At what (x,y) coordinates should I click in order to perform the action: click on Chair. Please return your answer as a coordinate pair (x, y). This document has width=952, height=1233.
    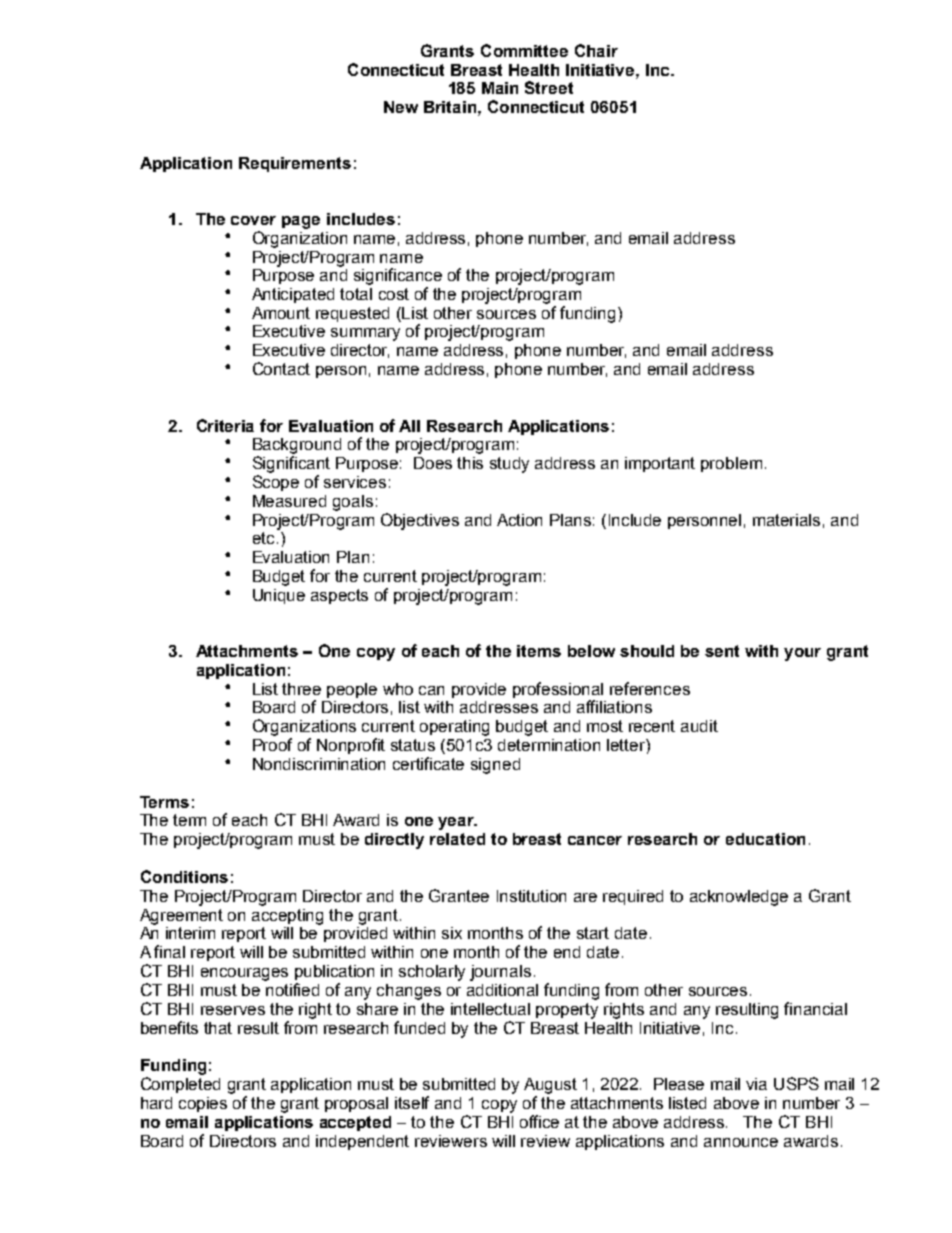
    Looking at the image, I should click on (596, 50).
